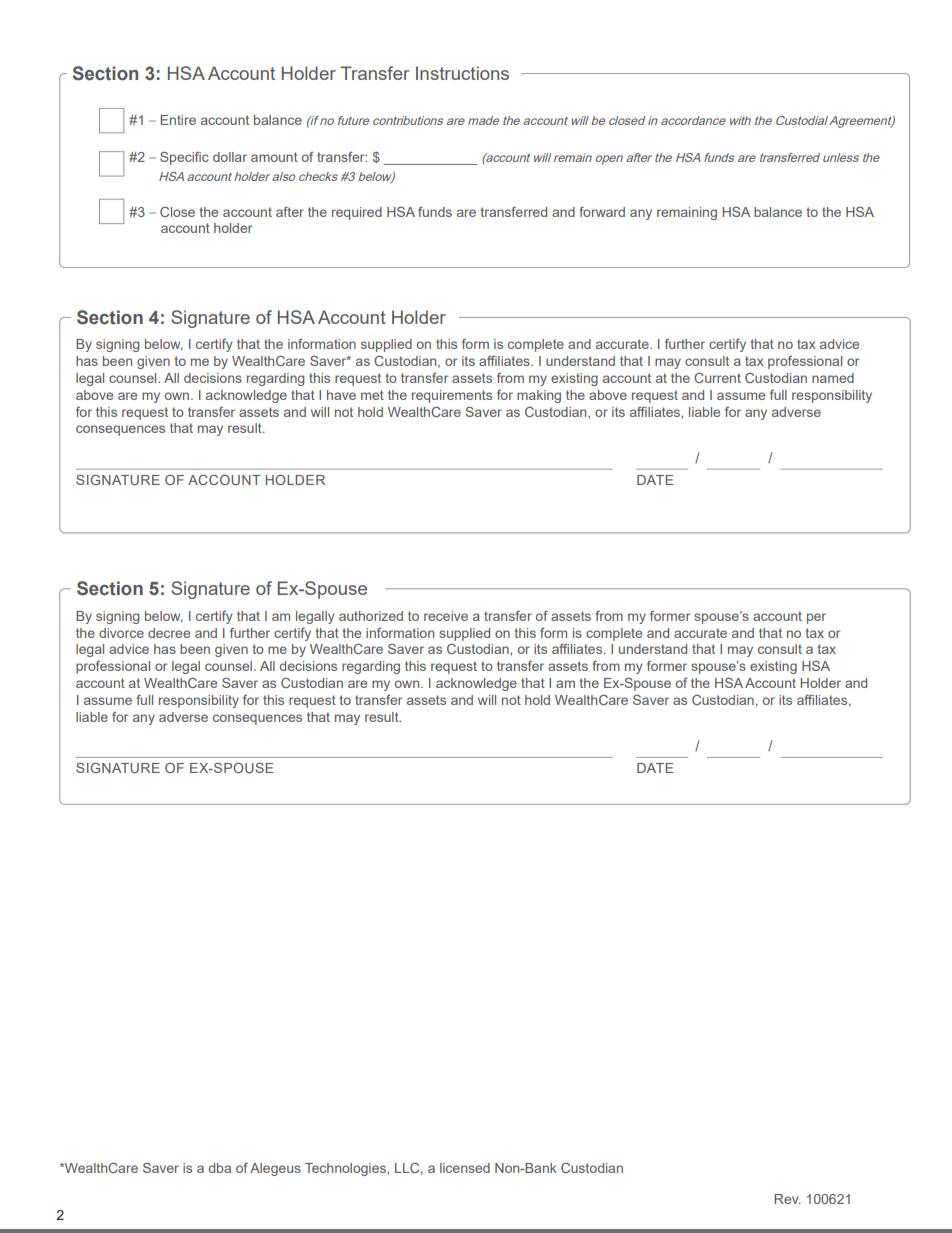 This page has height=1233, width=952. I want to click on receive, so click(446, 616).
